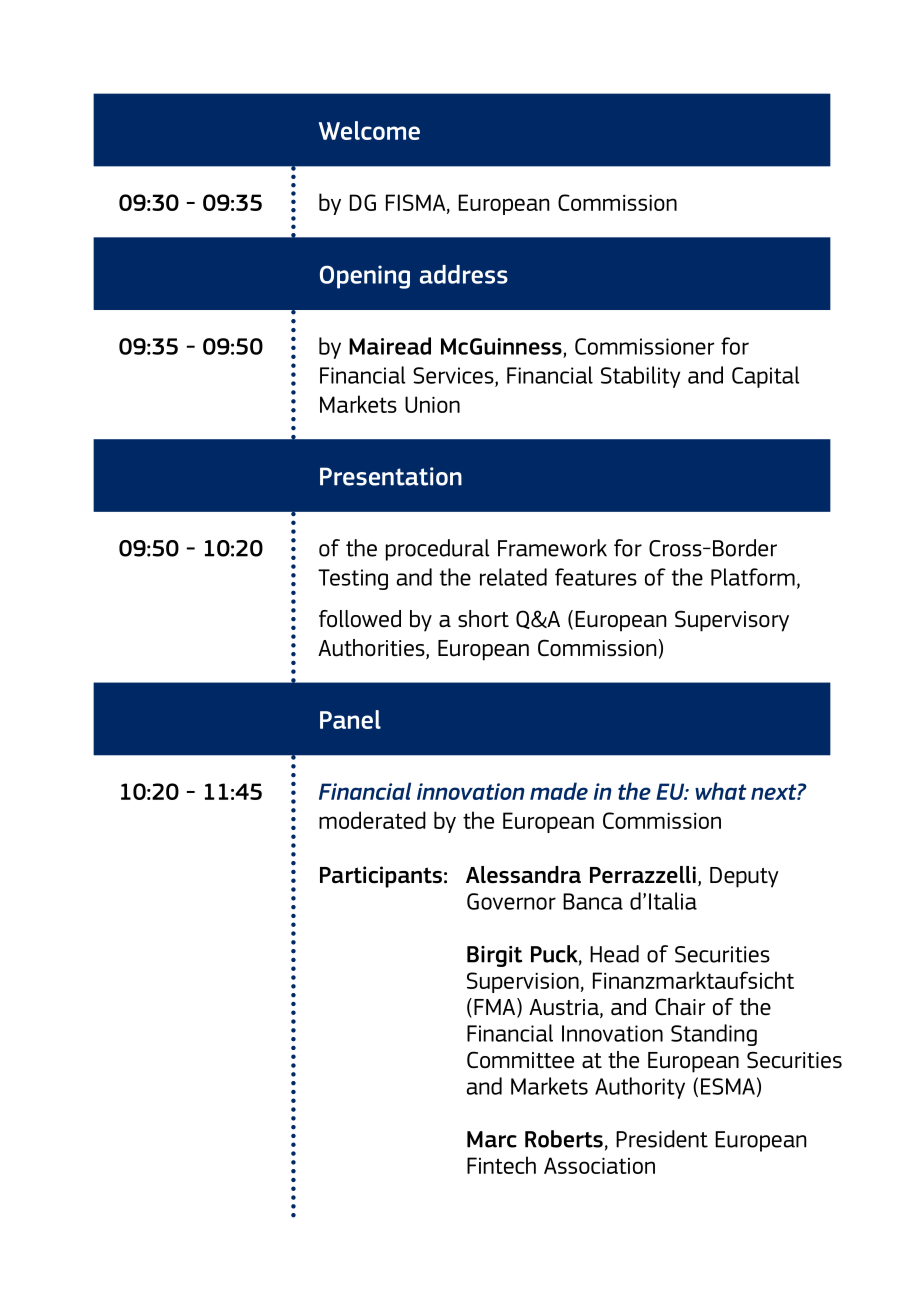 This page has width=924, height=1311. Describe the element at coordinates (492, 1139) in the page. I see `Marc` at that location.
